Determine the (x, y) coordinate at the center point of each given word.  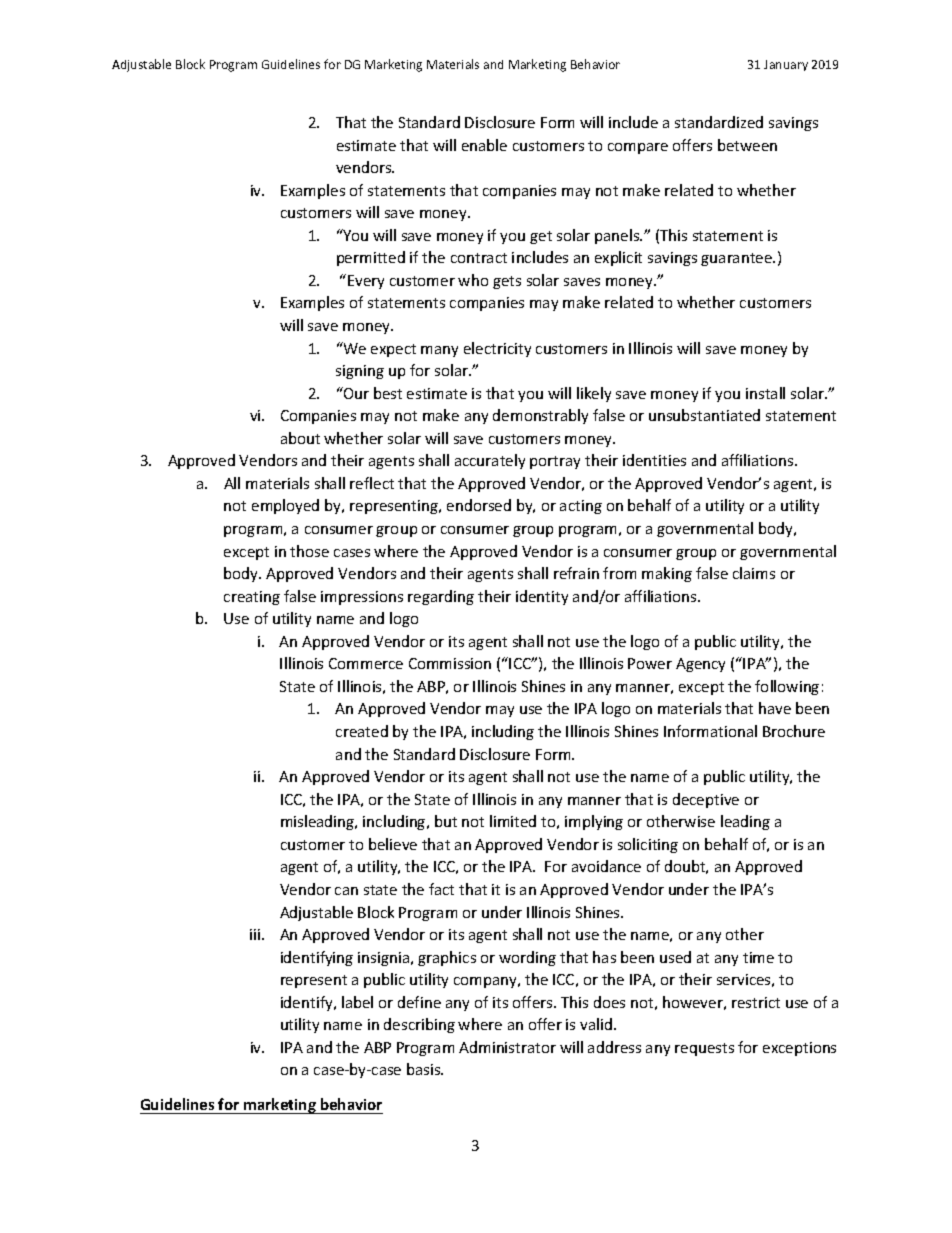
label (357, 1002)
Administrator (507, 1047)
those (309, 551)
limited (513, 821)
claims (754, 573)
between (747, 145)
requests (704, 1049)
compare (638, 148)
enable (484, 145)
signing (360, 372)
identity (542, 597)
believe (393, 844)
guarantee (738, 259)
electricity (497, 349)
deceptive (706, 800)
